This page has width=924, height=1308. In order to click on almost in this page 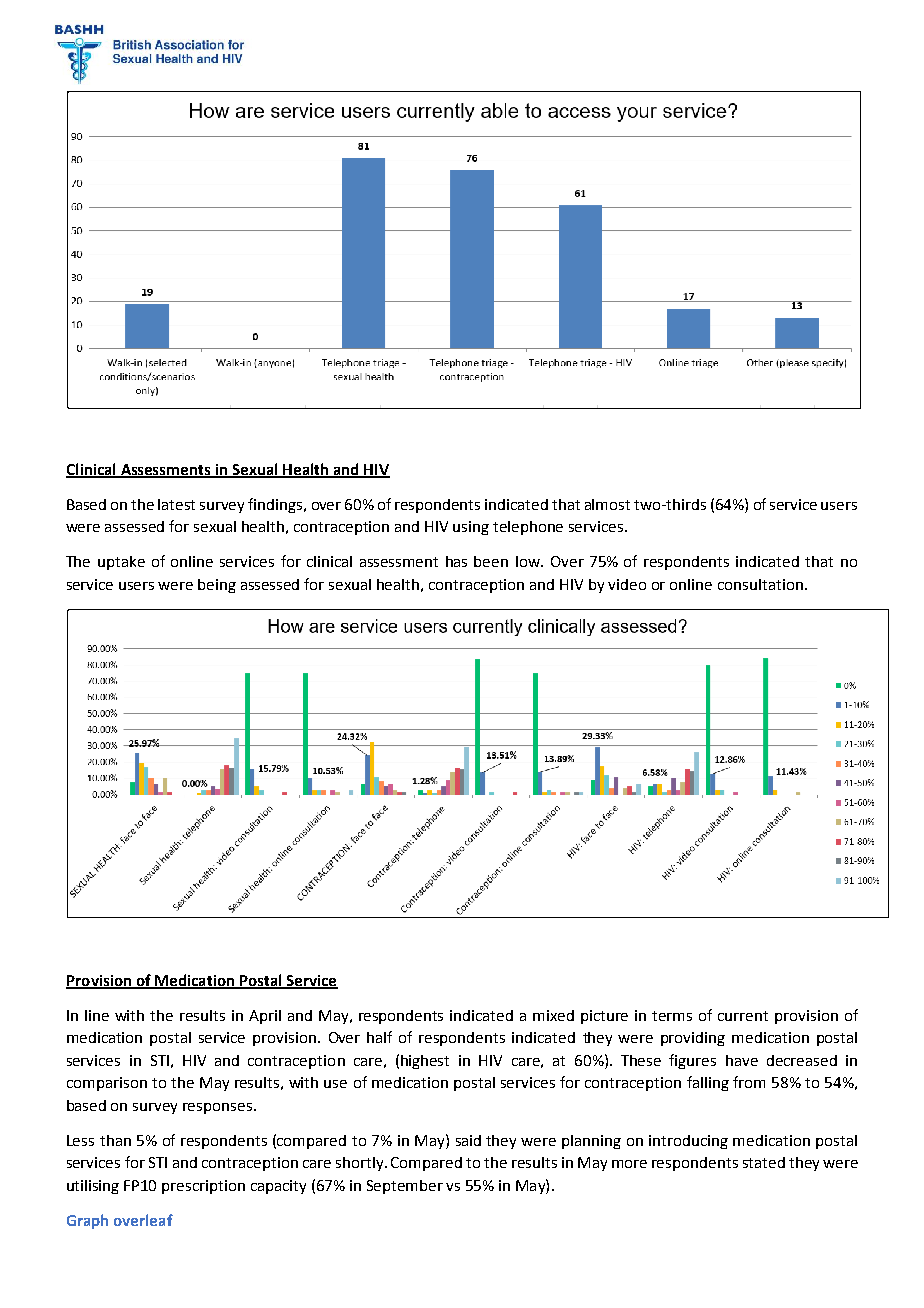, I will do `click(607, 504)`.
